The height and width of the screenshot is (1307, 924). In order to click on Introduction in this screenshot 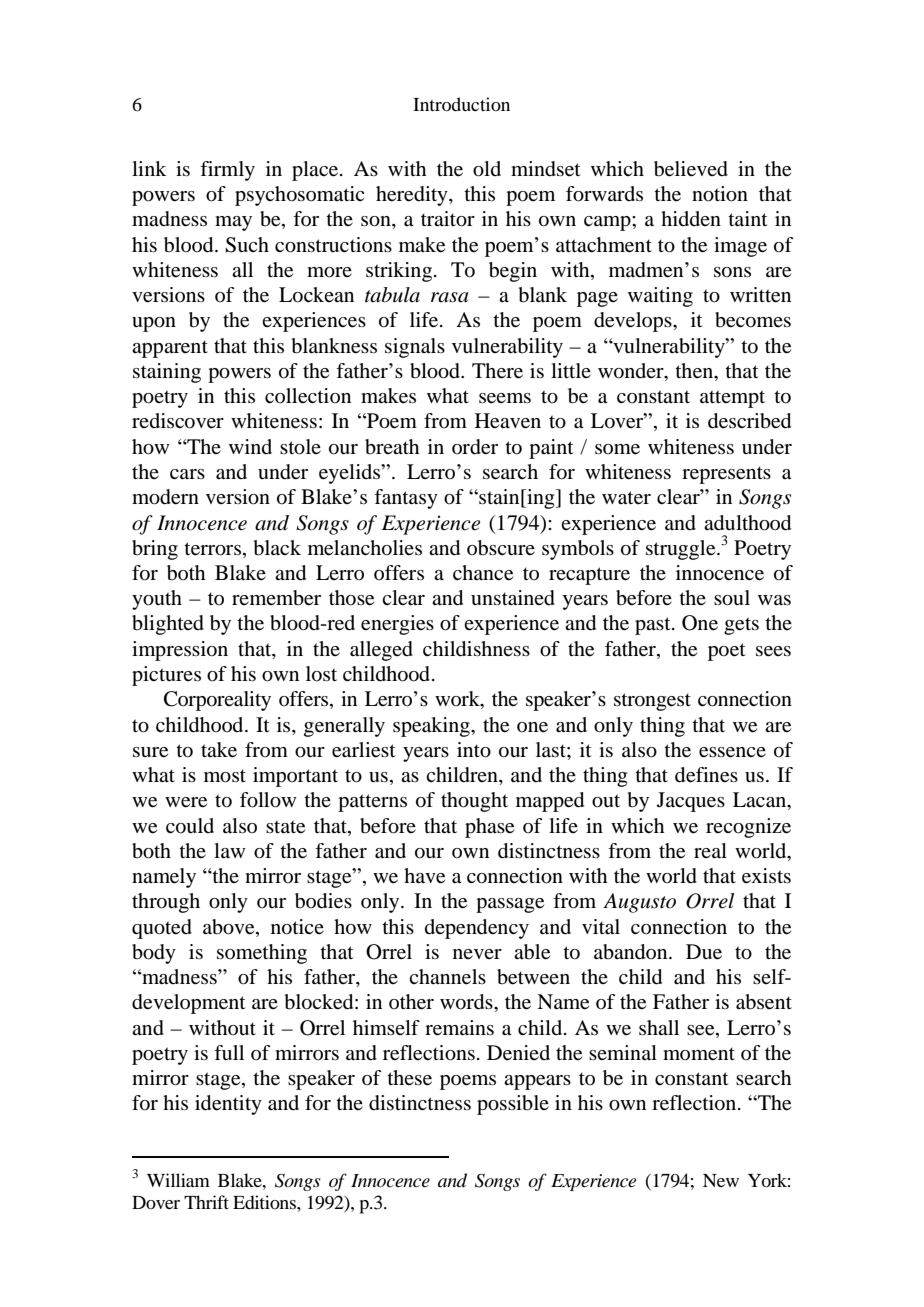, I will do `click(461, 104)`.
